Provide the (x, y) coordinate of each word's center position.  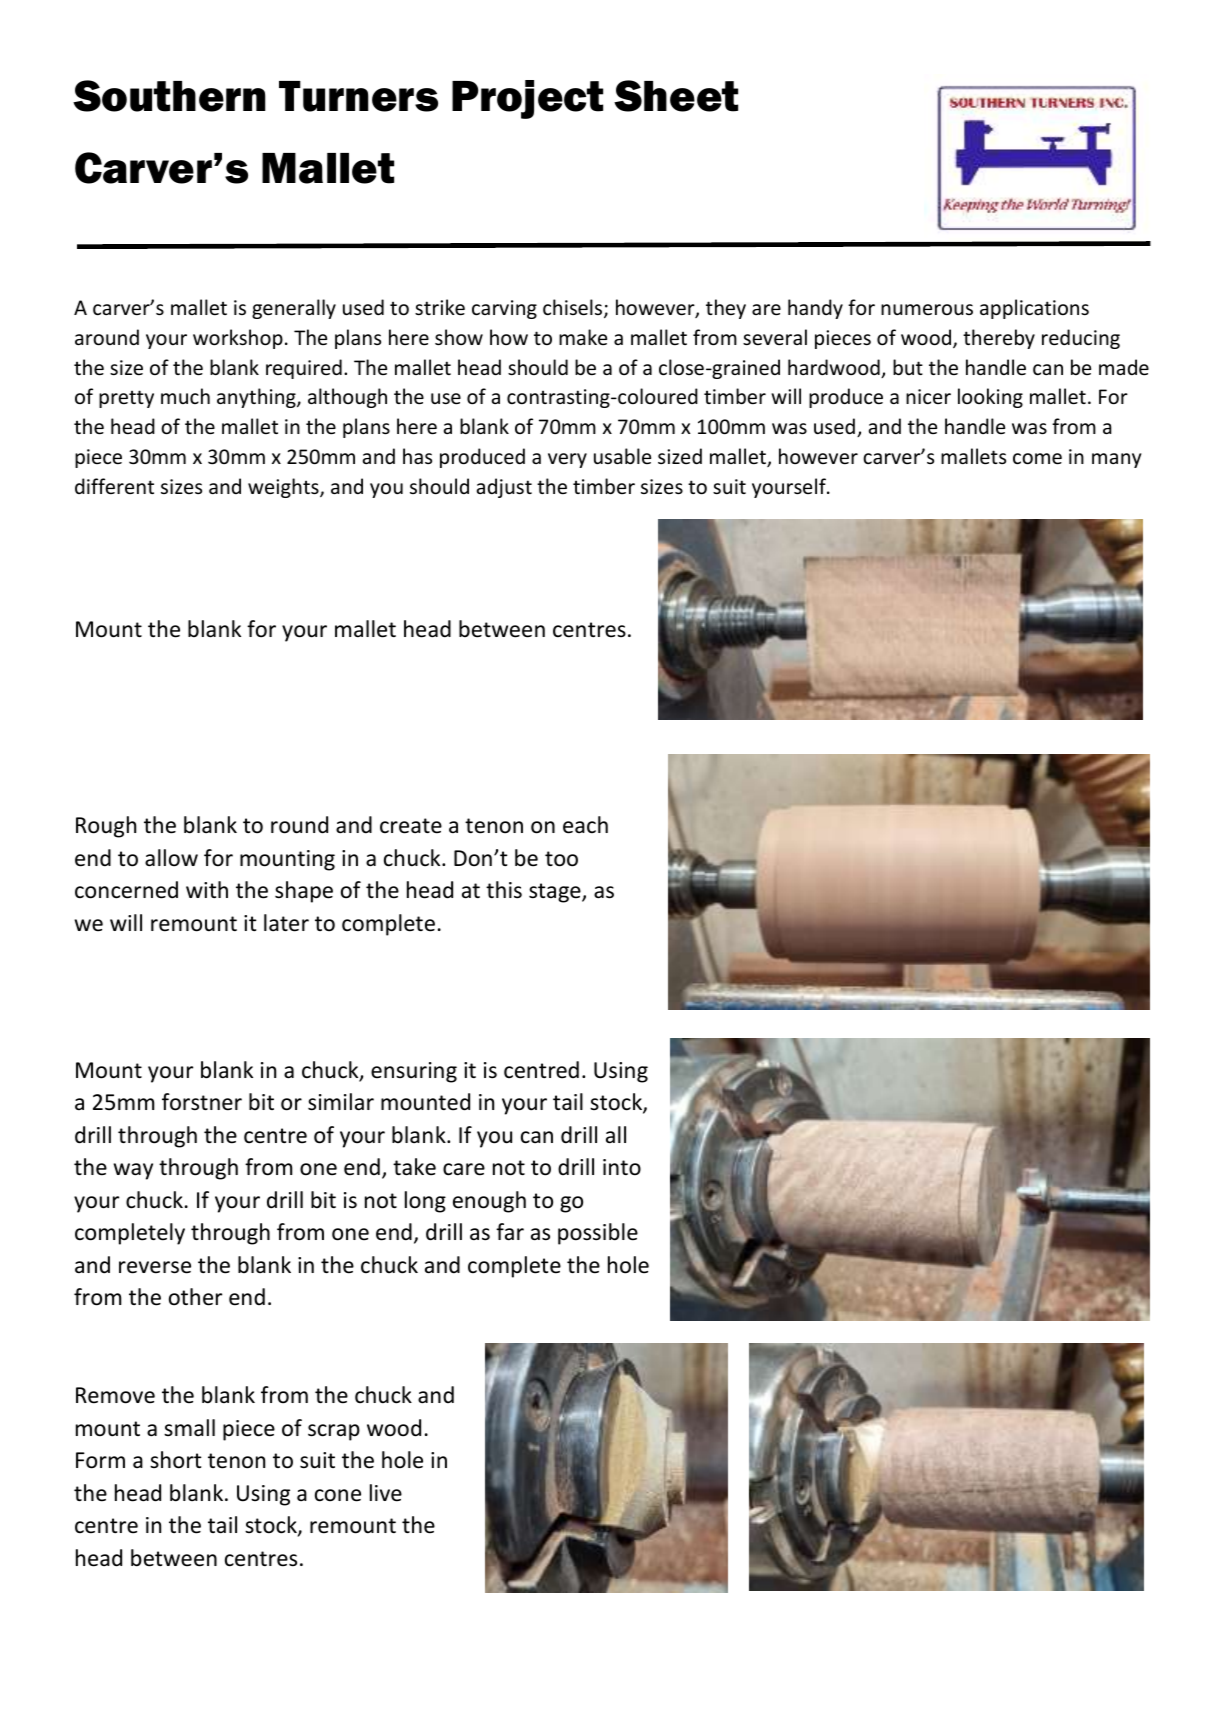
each (585, 825)
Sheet (676, 96)
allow (171, 858)
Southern (169, 96)
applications (1034, 309)
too (561, 859)
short (176, 1460)
